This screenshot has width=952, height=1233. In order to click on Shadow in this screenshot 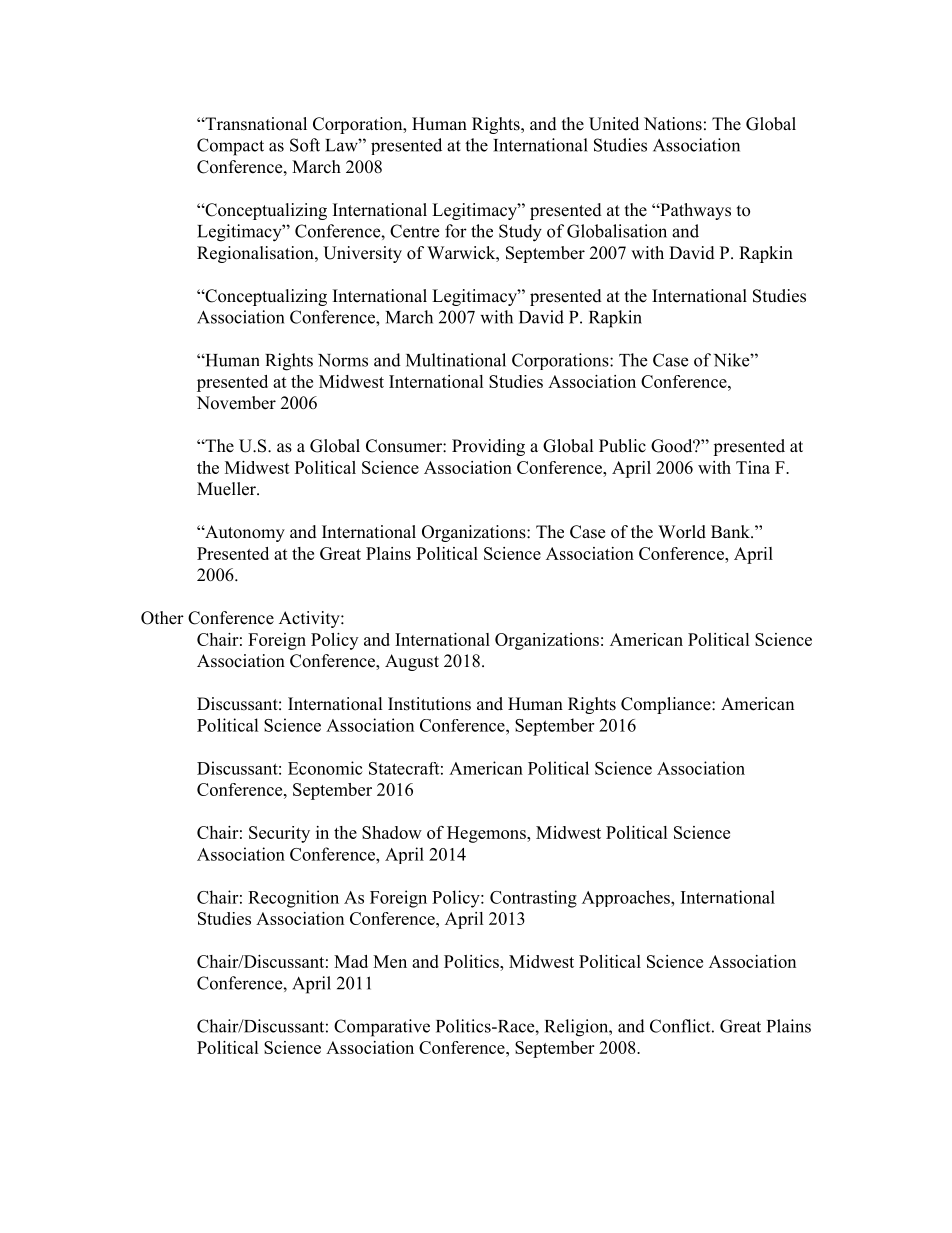, I will do `click(392, 832)`.
